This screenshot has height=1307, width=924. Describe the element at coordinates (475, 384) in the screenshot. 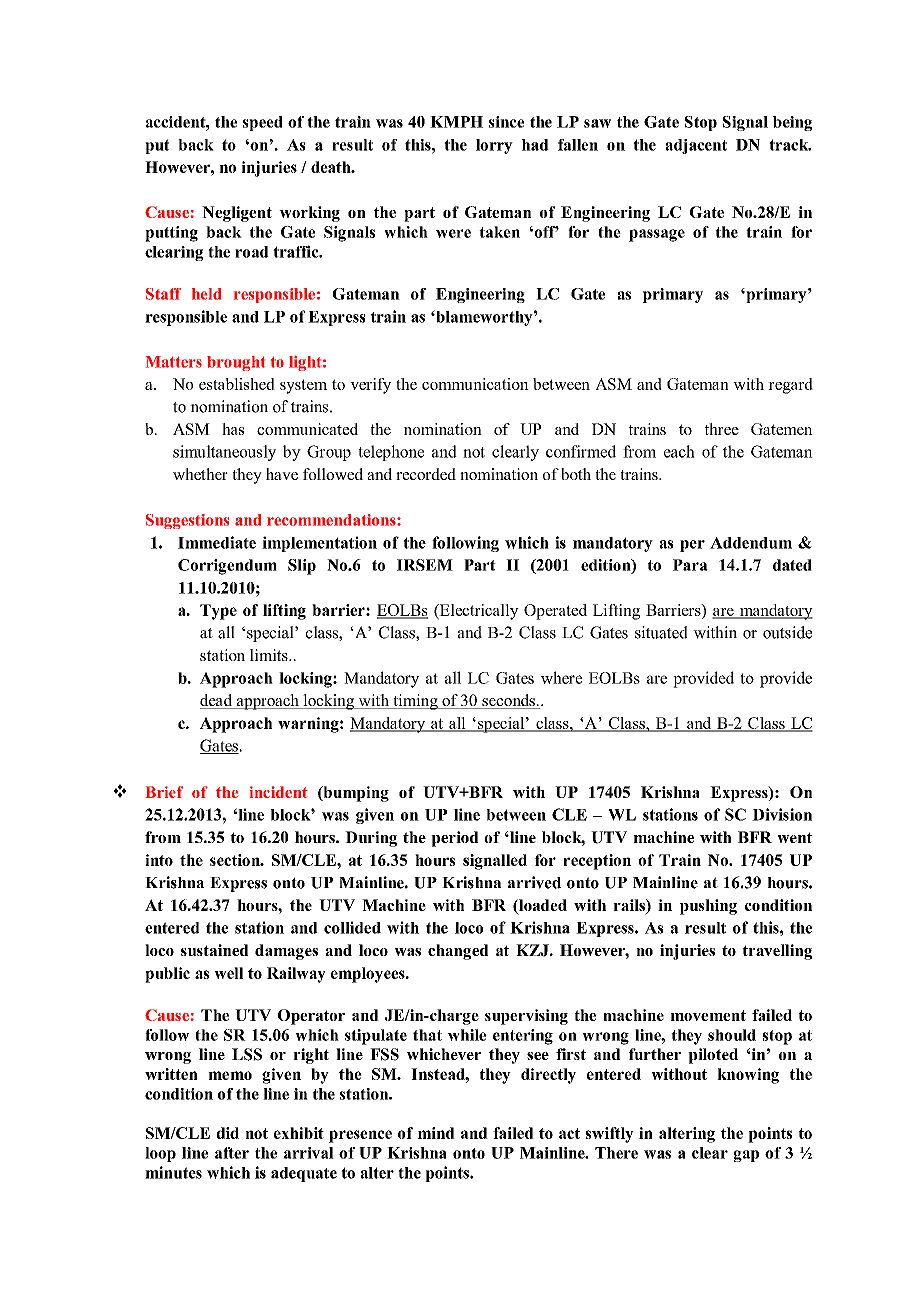

I see `communication` at that location.
